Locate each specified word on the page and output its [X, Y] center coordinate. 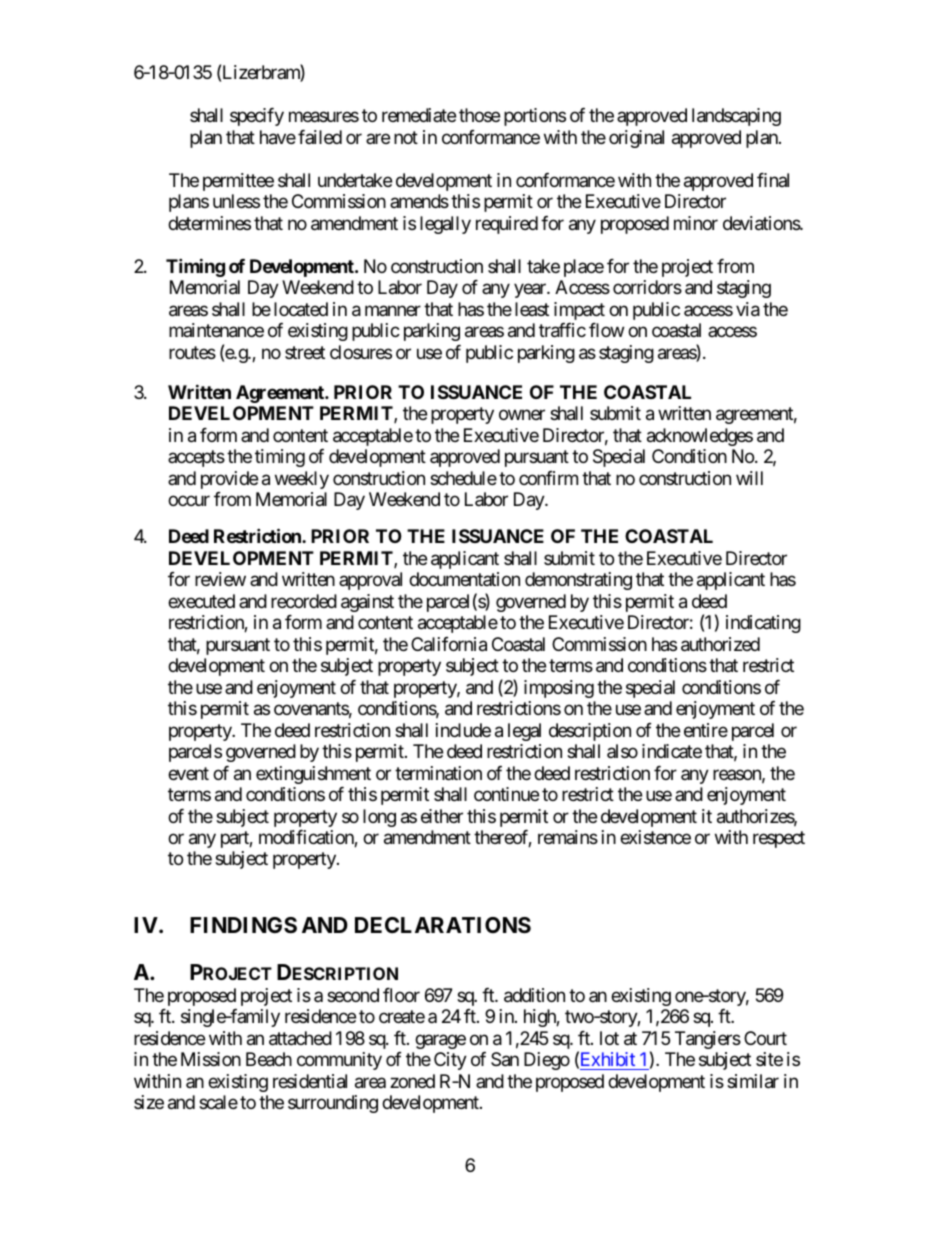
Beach [269, 1059]
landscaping [736, 117]
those [479, 115]
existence [655, 837]
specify [257, 117]
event [188, 773]
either [442, 816]
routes [192, 352]
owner [522, 415]
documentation [464, 579]
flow [606, 330]
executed [201, 601]
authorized [720, 644]
